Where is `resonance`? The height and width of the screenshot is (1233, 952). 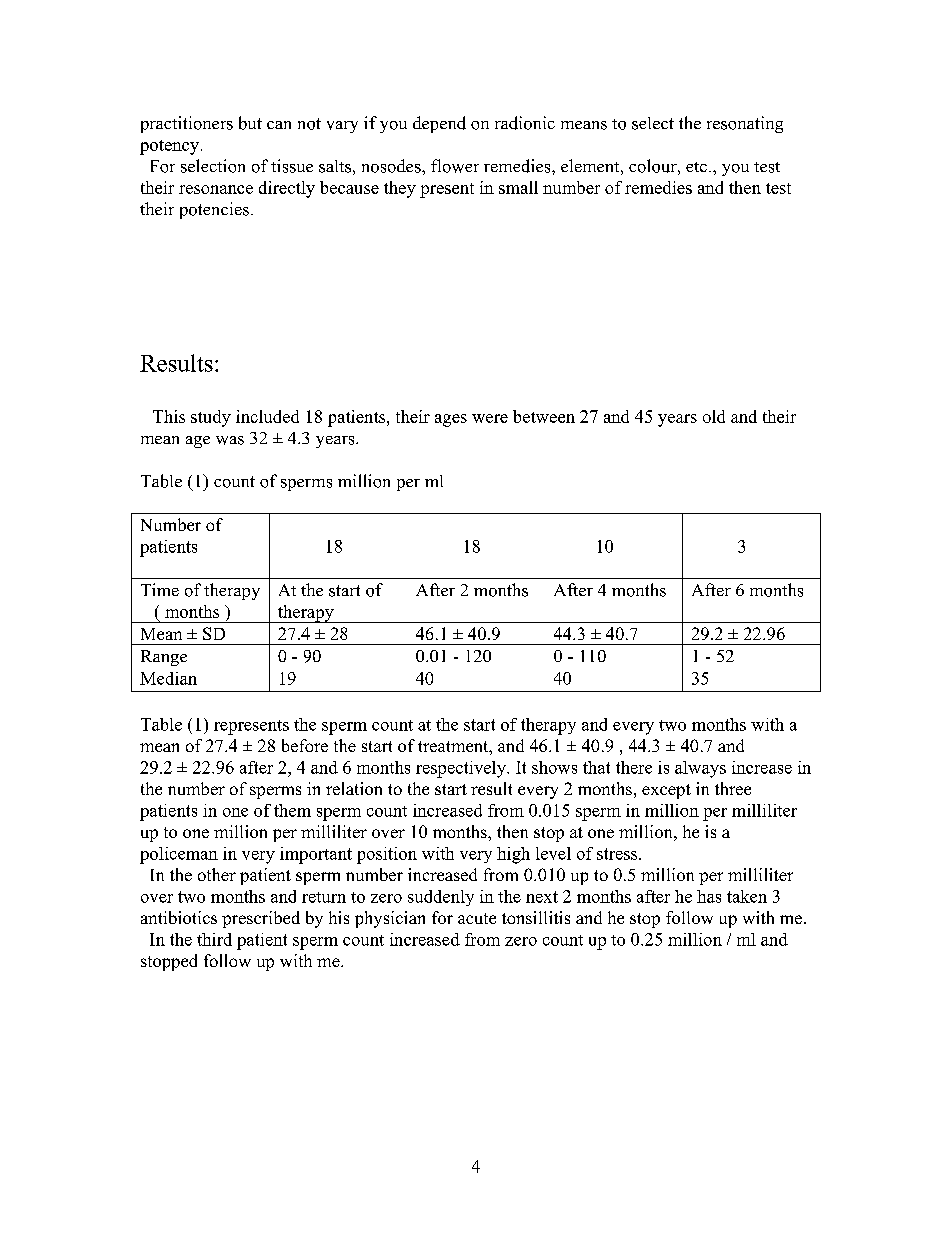
resonance is located at coordinates (216, 189).
